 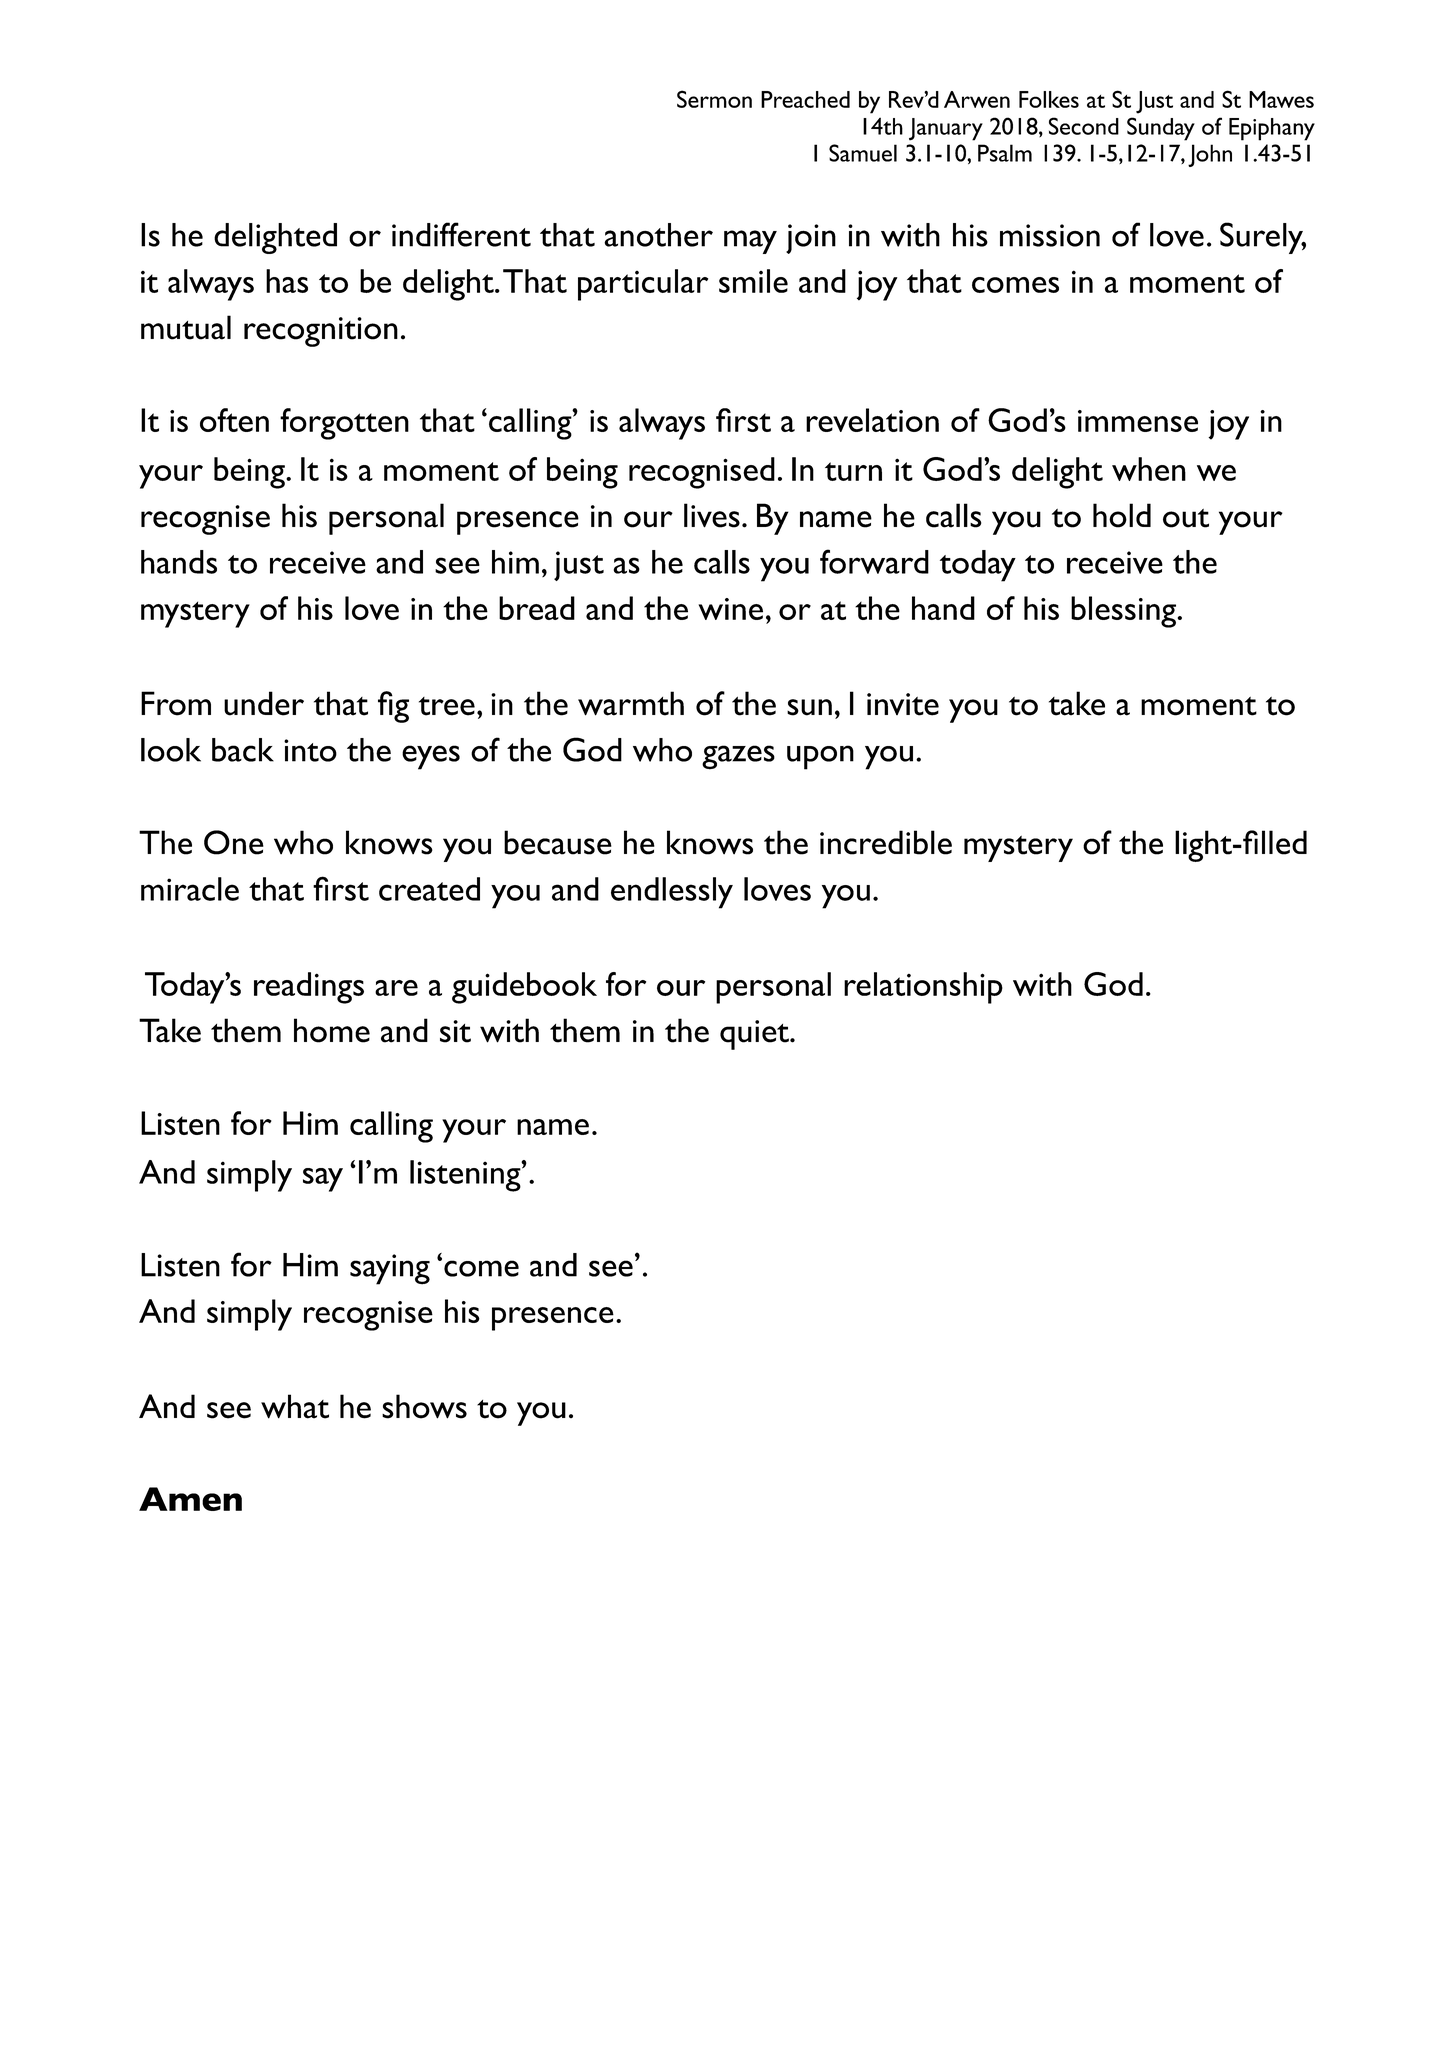 What do you see at coordinates (1123, 612) in the page?
I see `blessing` at bounding box center [1123, 612].
